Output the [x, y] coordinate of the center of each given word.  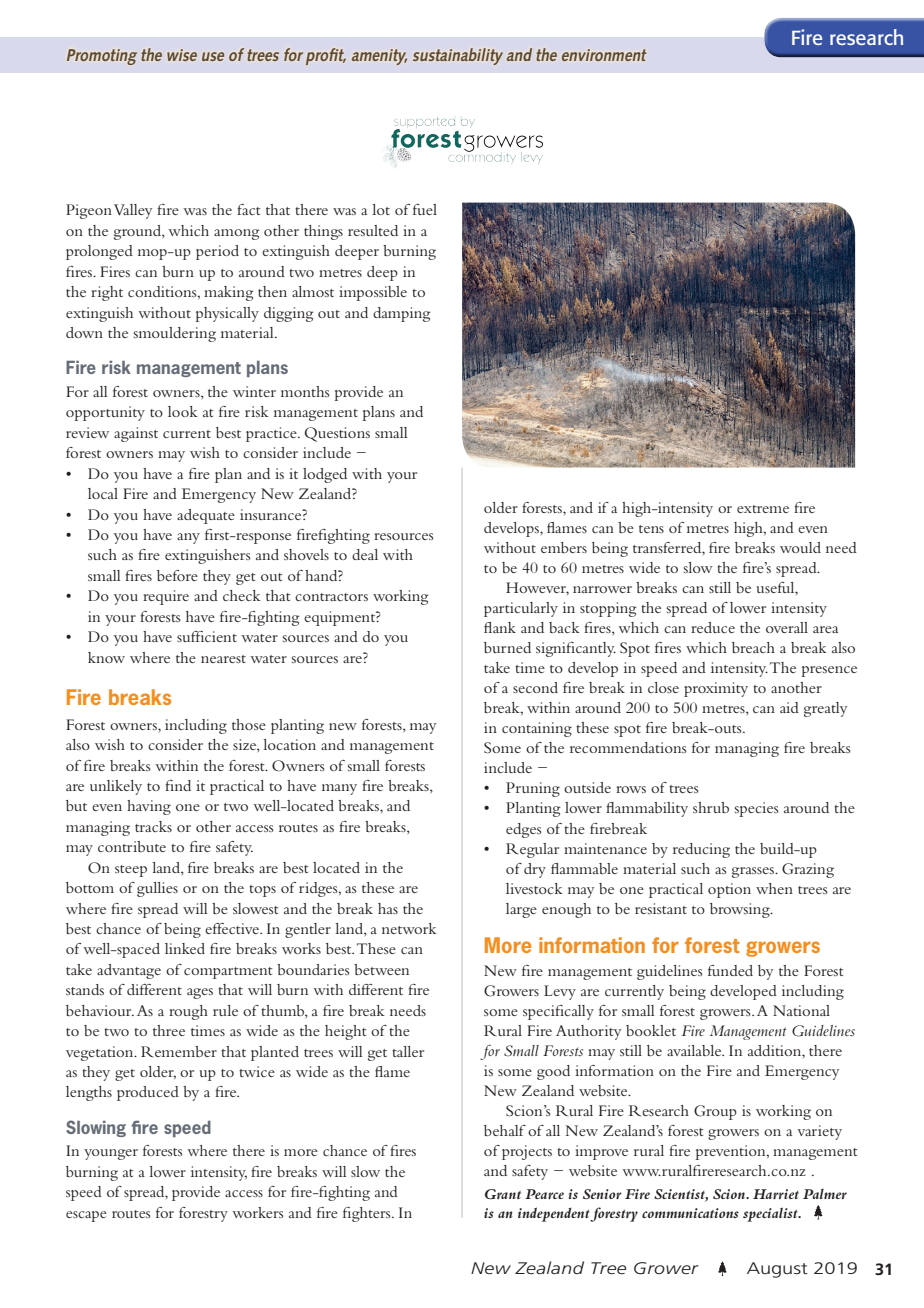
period [217, 252]
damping [402, 314]
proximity [716, 689]
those [249, 724]
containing [537, 729]
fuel [425, 209]
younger [111, 1154]
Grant [503, 1194]
